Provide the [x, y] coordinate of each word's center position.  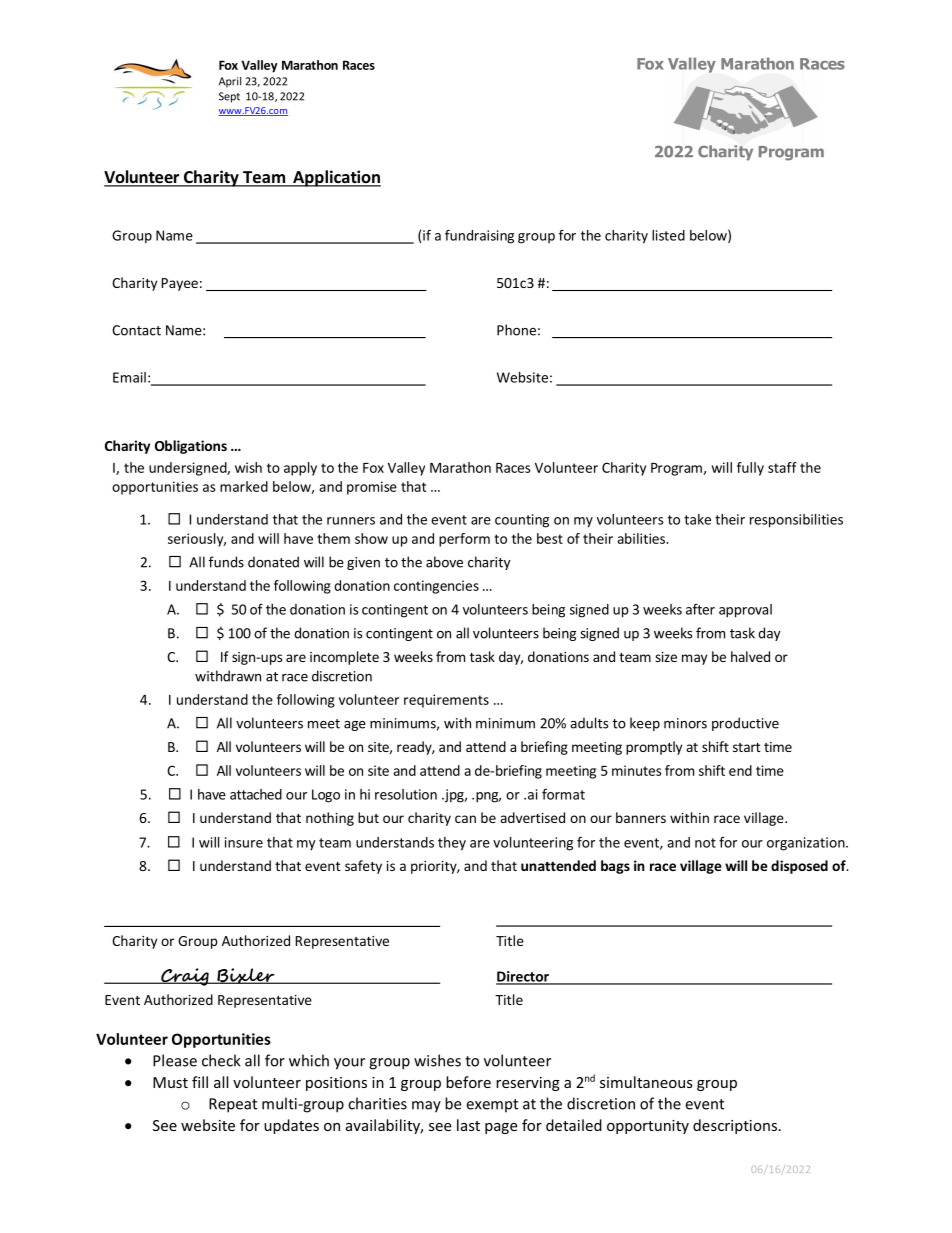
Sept [229, 97]
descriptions [735, 1126]
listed [668, 235]
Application [336, 178]
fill [200, 1082]
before [468, 1082]
